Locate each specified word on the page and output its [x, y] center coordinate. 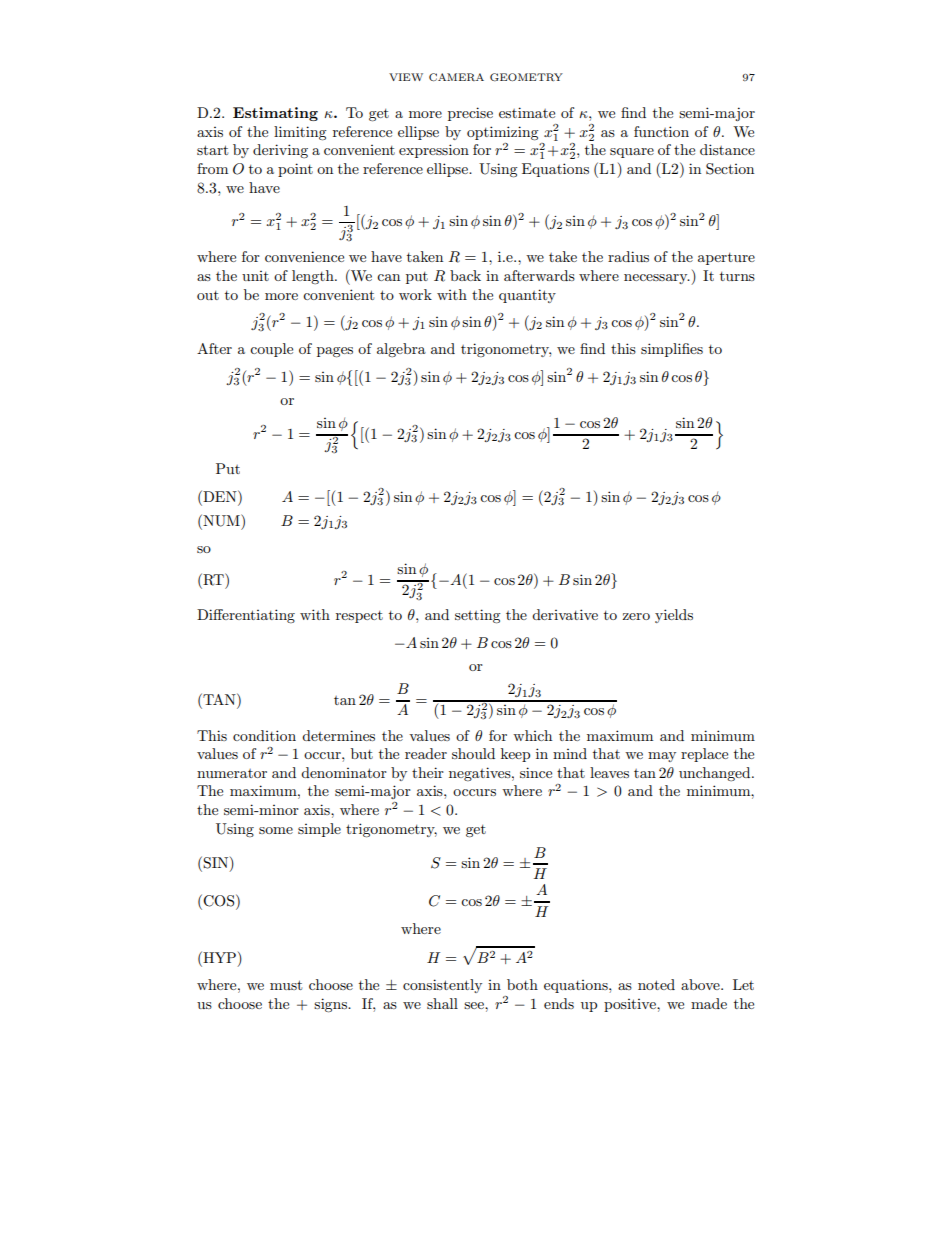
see [475, 1005]
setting [478, 616]
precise [470, 114]
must [286, 985]
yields [674, 616]
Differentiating [246, 616]
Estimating [275, 114]
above [701, 984]
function [661, 131]
